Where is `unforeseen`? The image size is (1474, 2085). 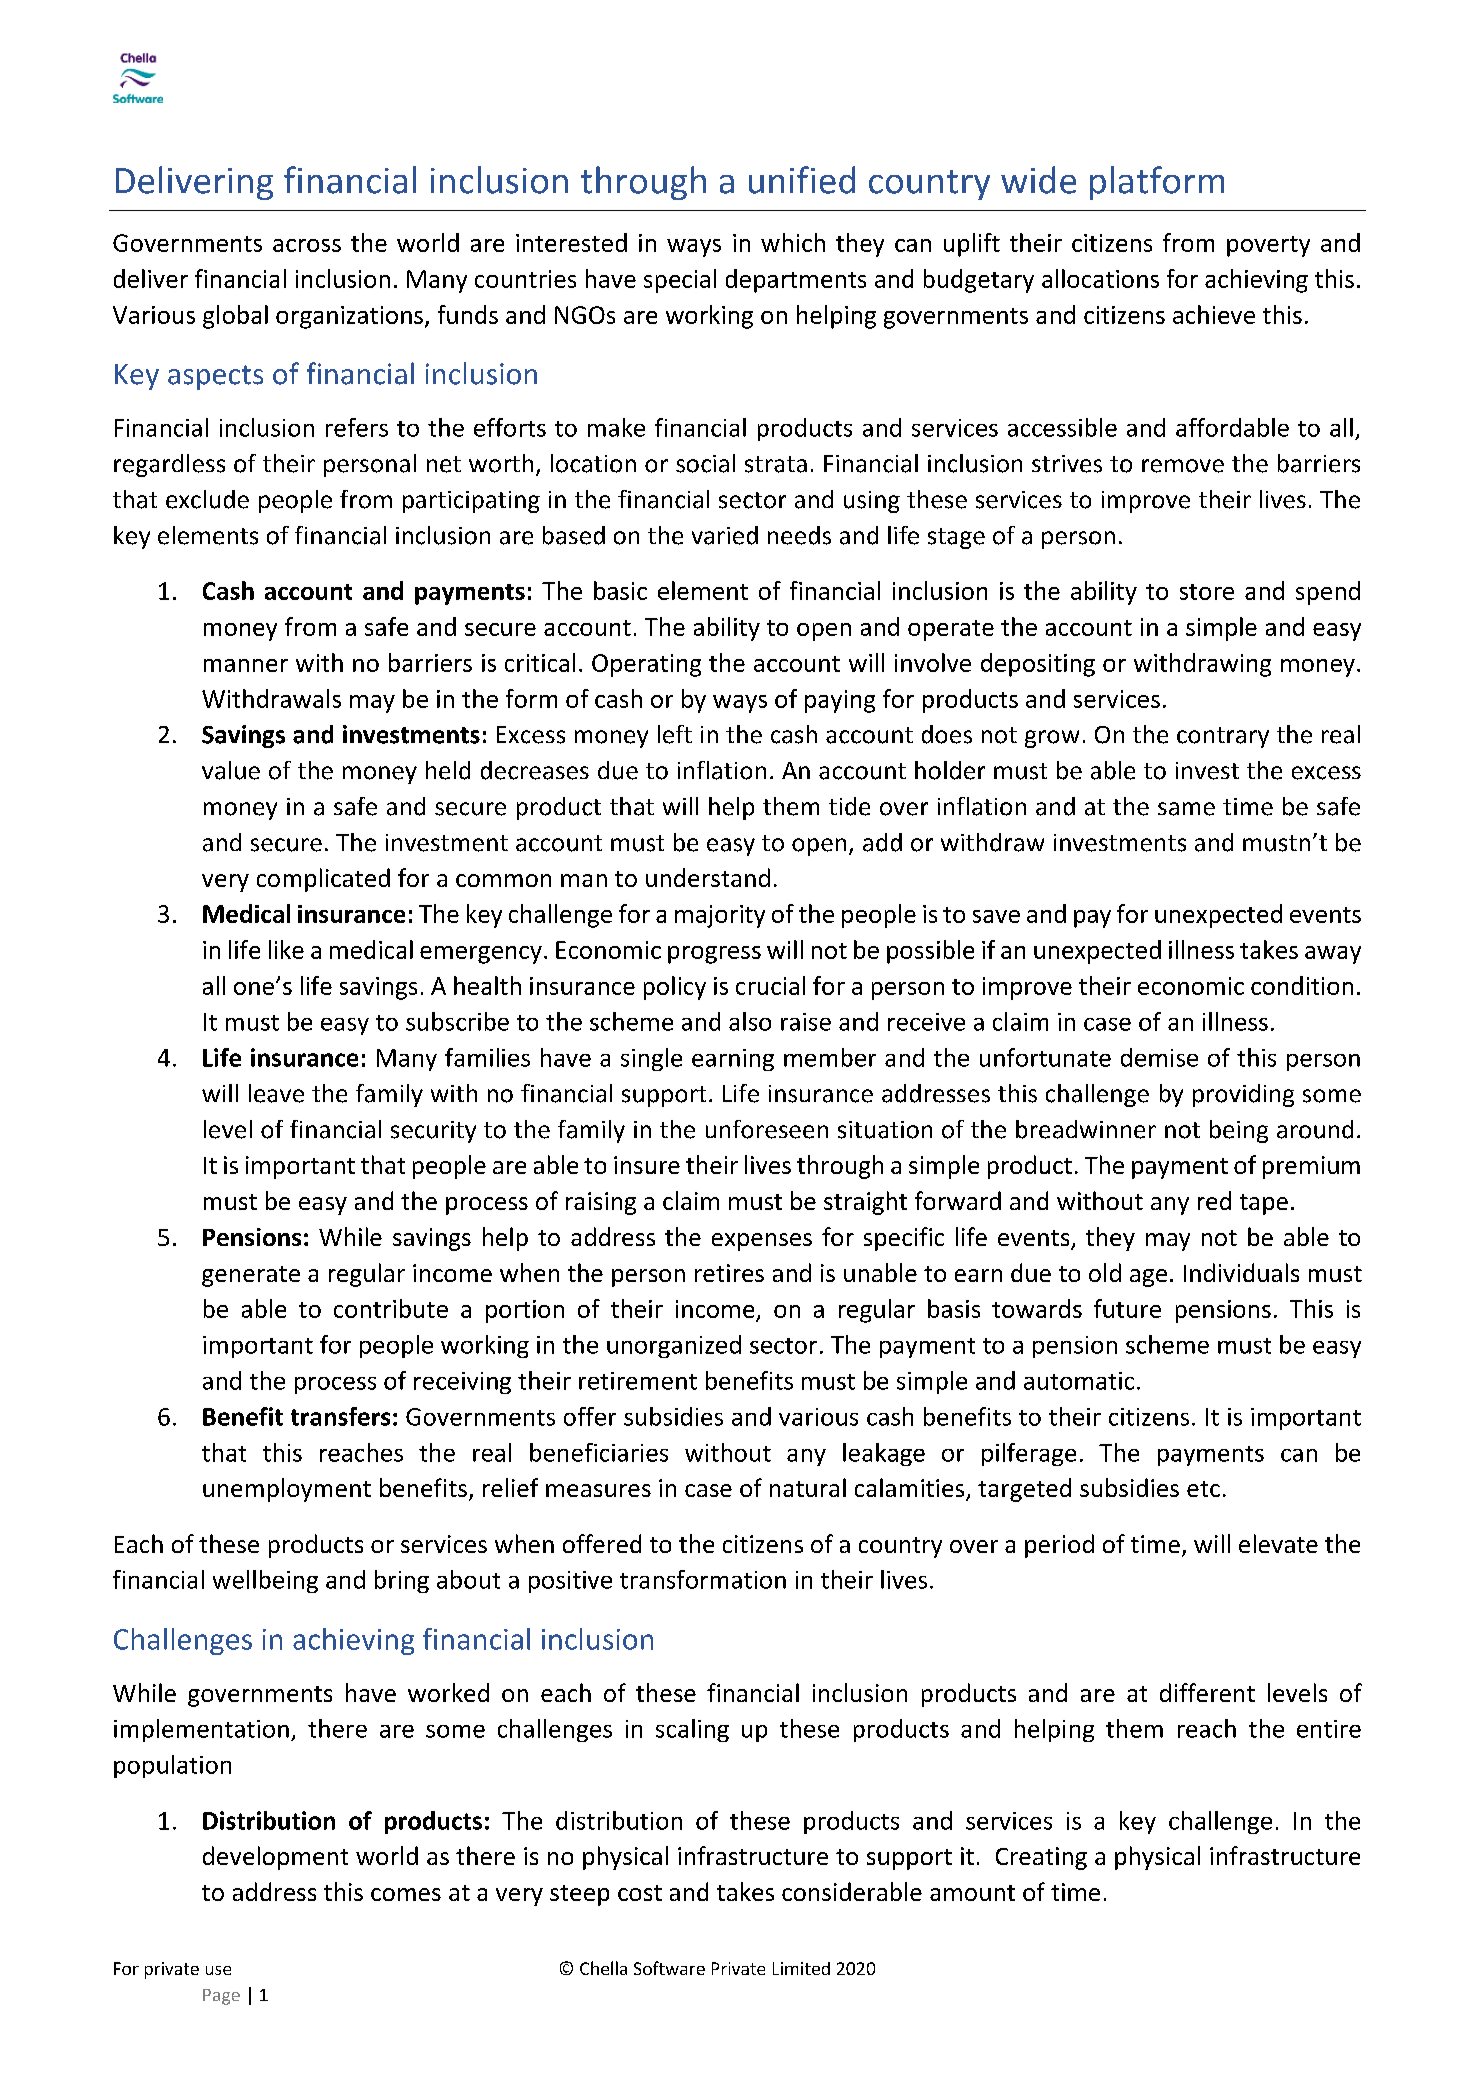
unforeseen is located at coordinates (767, 1129).
